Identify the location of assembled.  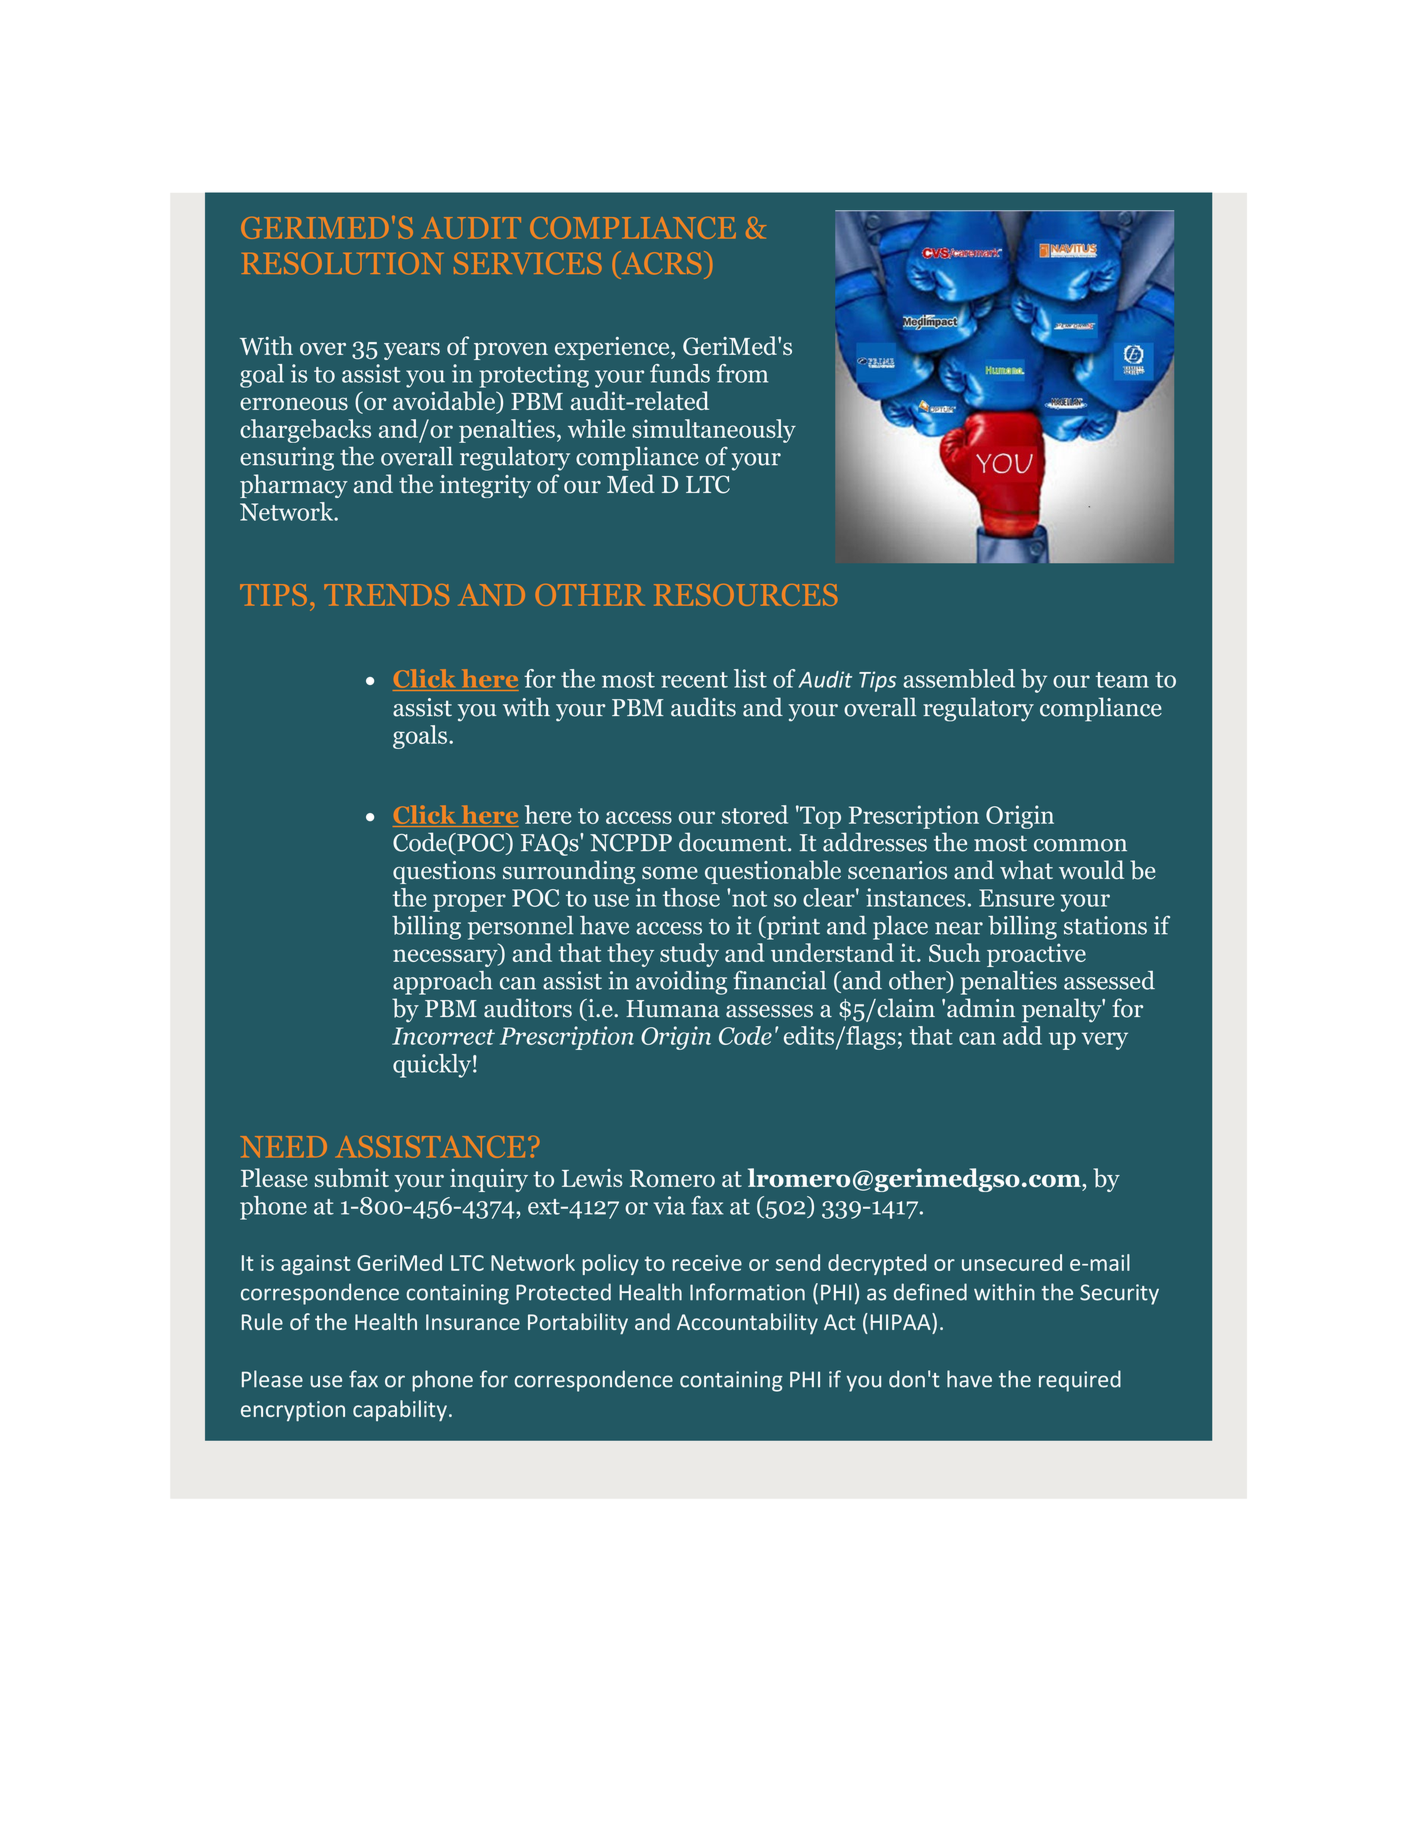
(959, 678).
